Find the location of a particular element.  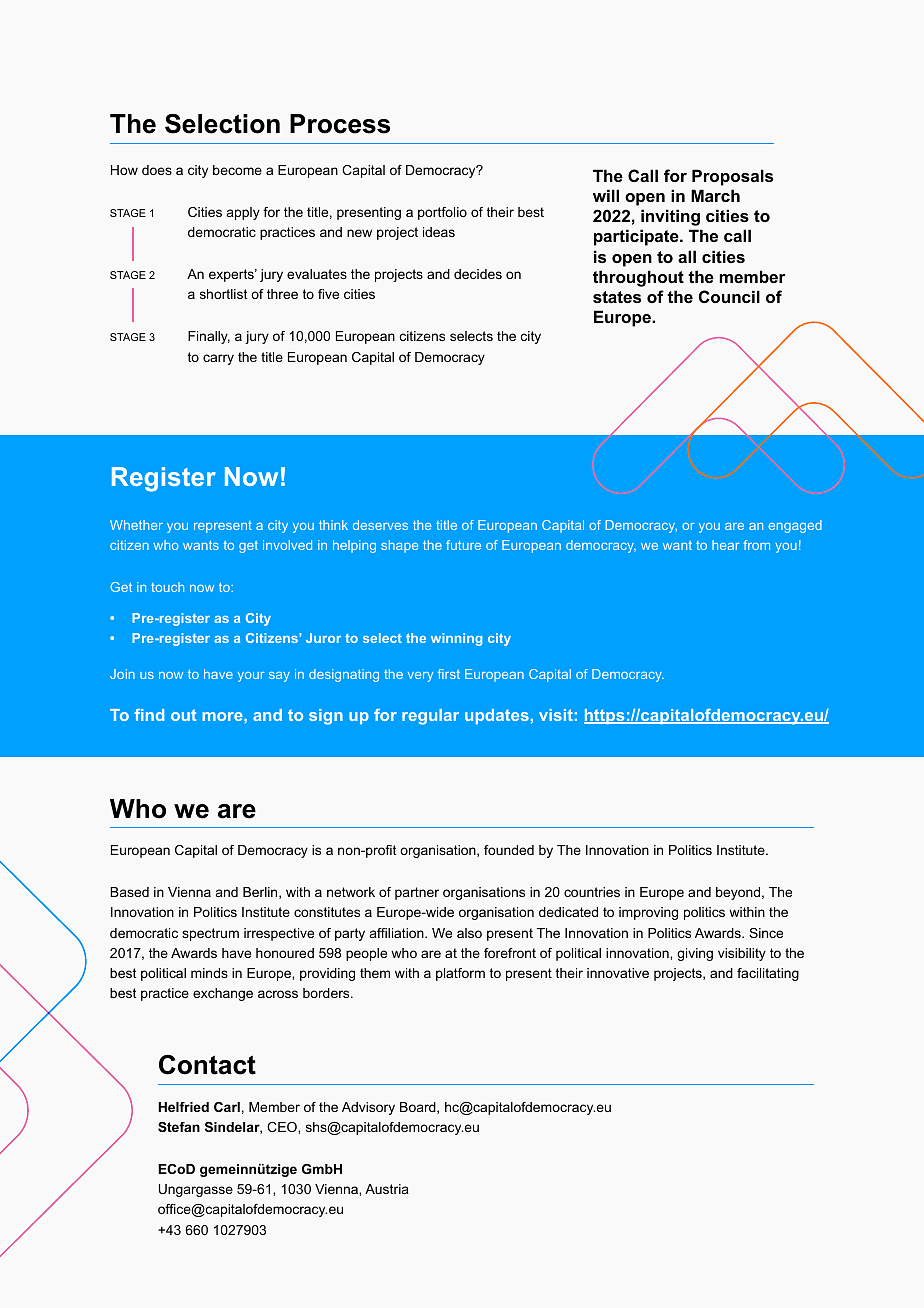

Proposals is located at coordinates (732, 177).
